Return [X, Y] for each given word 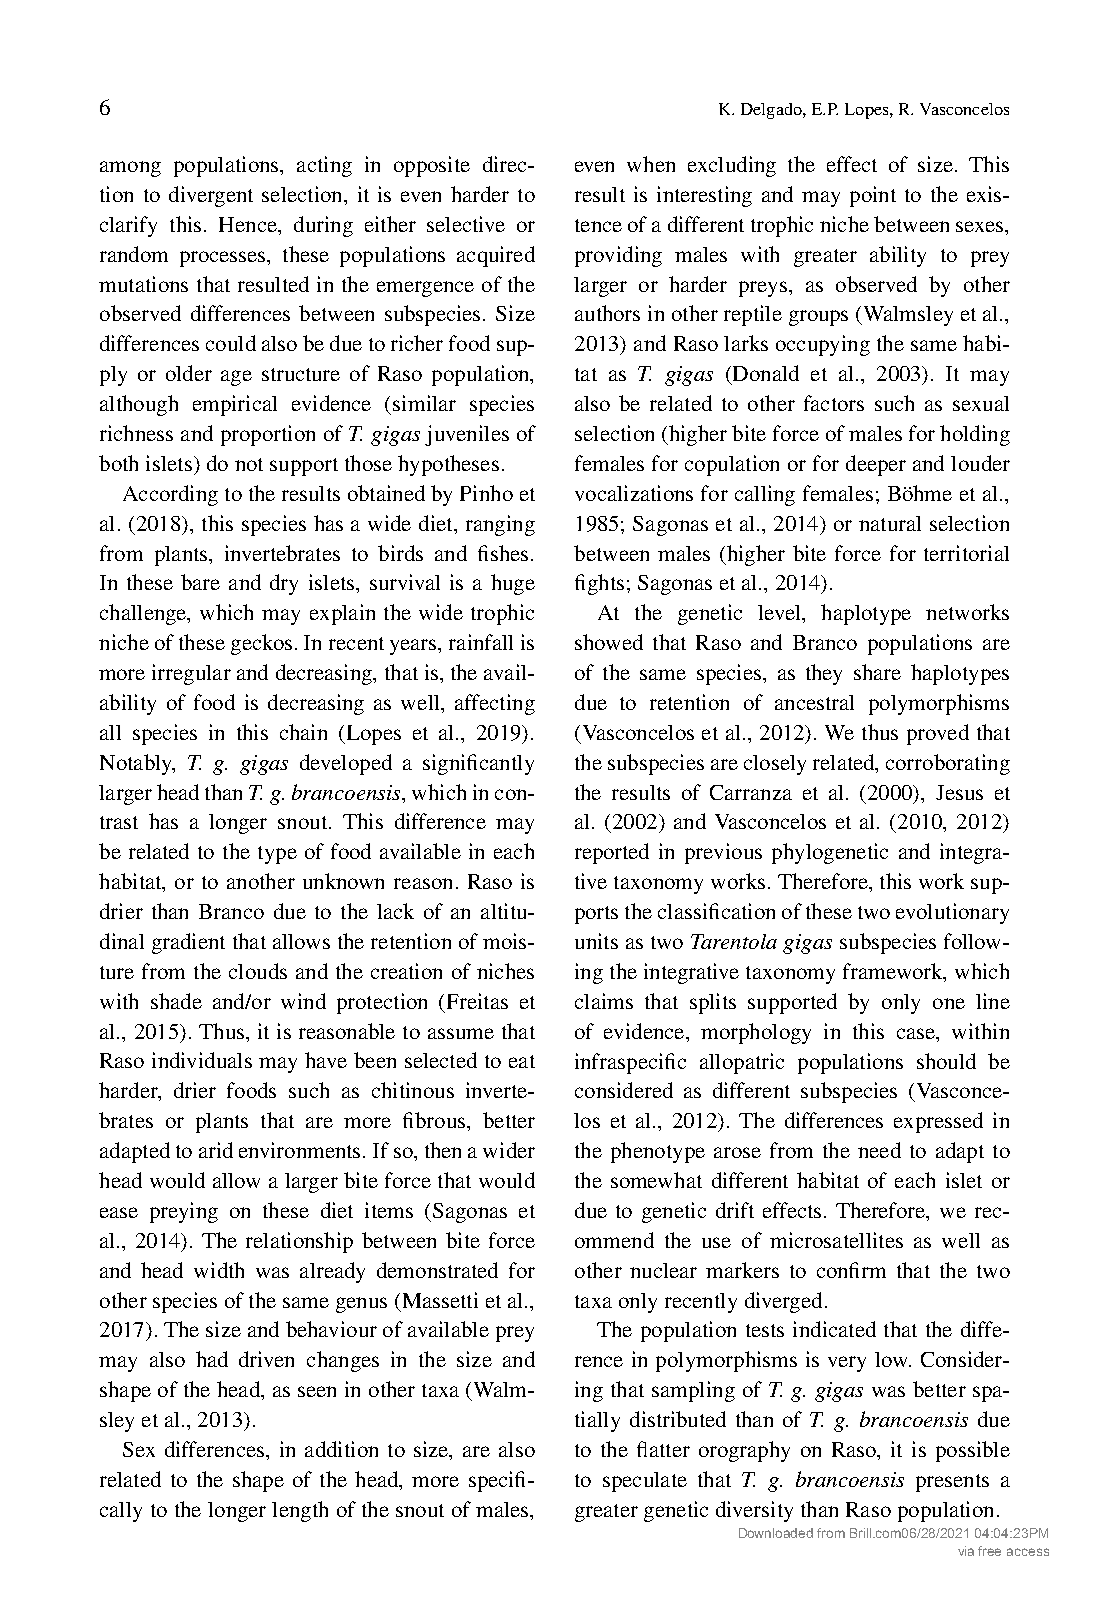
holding [975, 435]
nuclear [663, 1270]
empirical [235, 405]
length [300, 1511]
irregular [191, 674]
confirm [851, 1270]
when [651, 164]
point [873, 196]
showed [609, 642]
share [877, 672]
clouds [258, 971]
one [949, 1003]
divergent [211, 196]
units [596, 941]
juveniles [467, 435]
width [219, 1270]
